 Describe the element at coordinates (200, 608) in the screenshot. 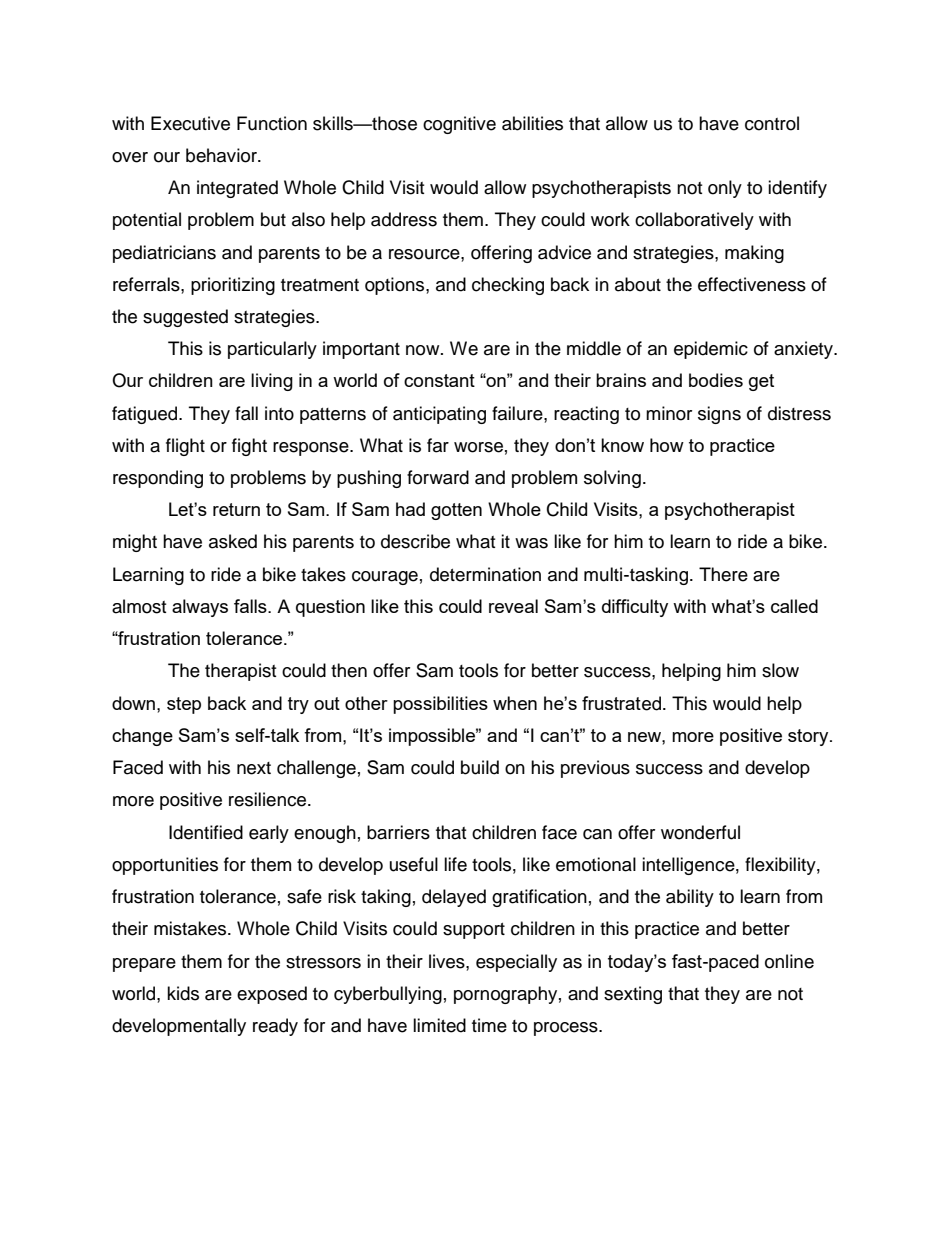

I see `always` at that location.
